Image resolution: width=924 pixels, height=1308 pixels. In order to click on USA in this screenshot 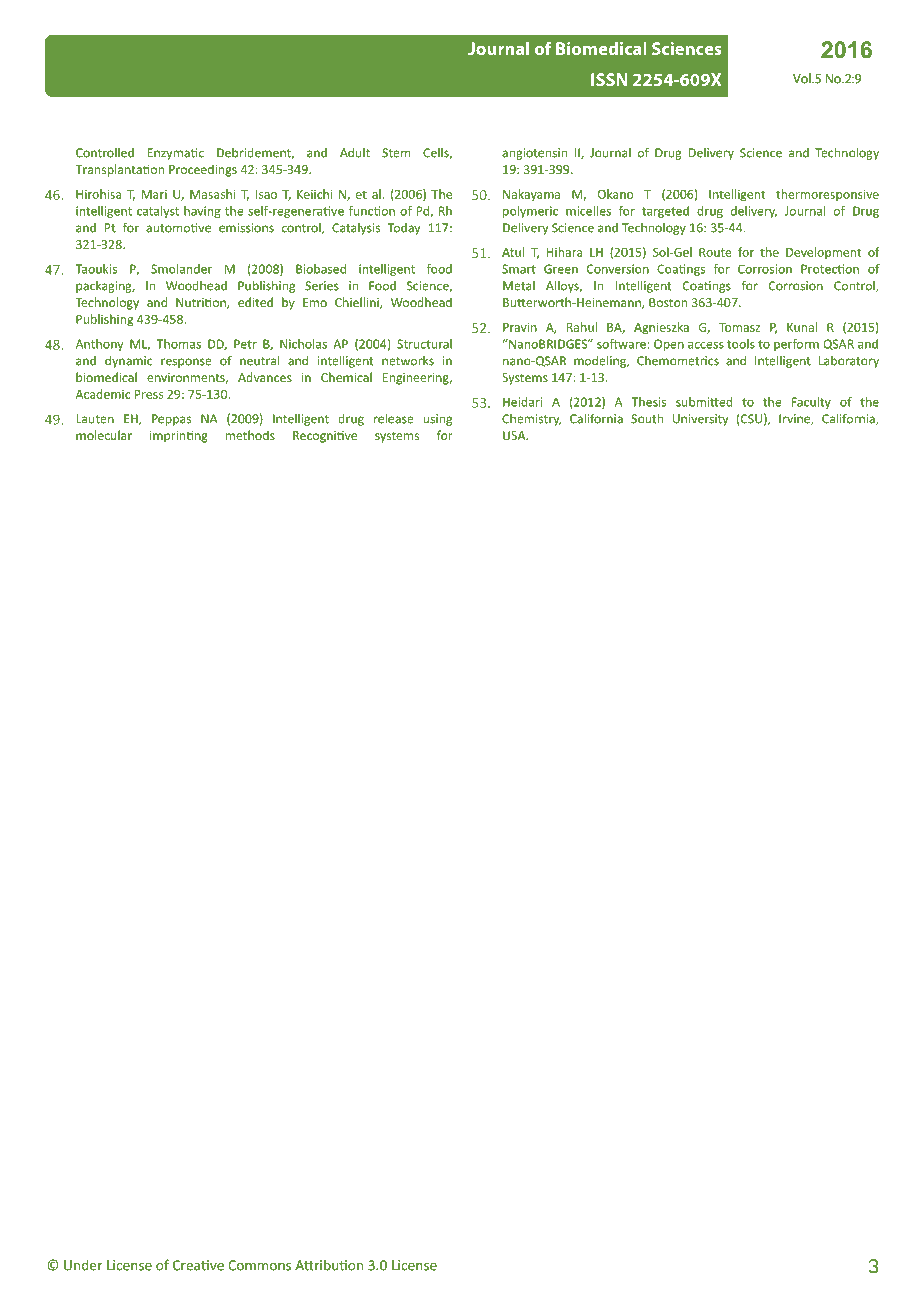, I will do `click(515, 435)`.
